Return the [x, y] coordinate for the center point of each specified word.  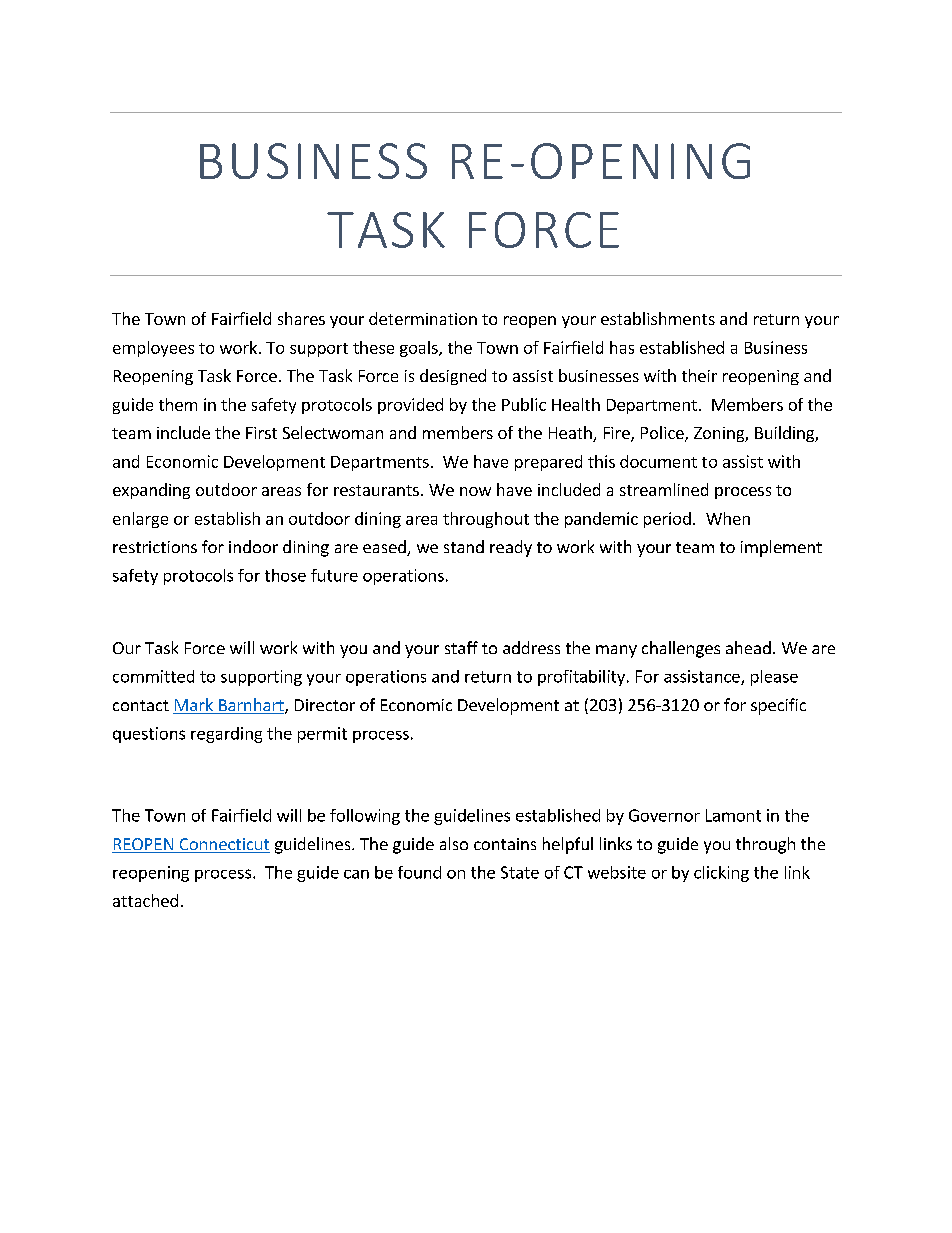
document [658, 461]
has [622, 347]
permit [322, 735]
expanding [151, 491]
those [285, 575]
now [475, 491]
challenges [681, 649]
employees [153, 349]
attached [145, 900]
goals [420, 349]
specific [778, 706]
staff [461, 647]
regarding [226, 735]
